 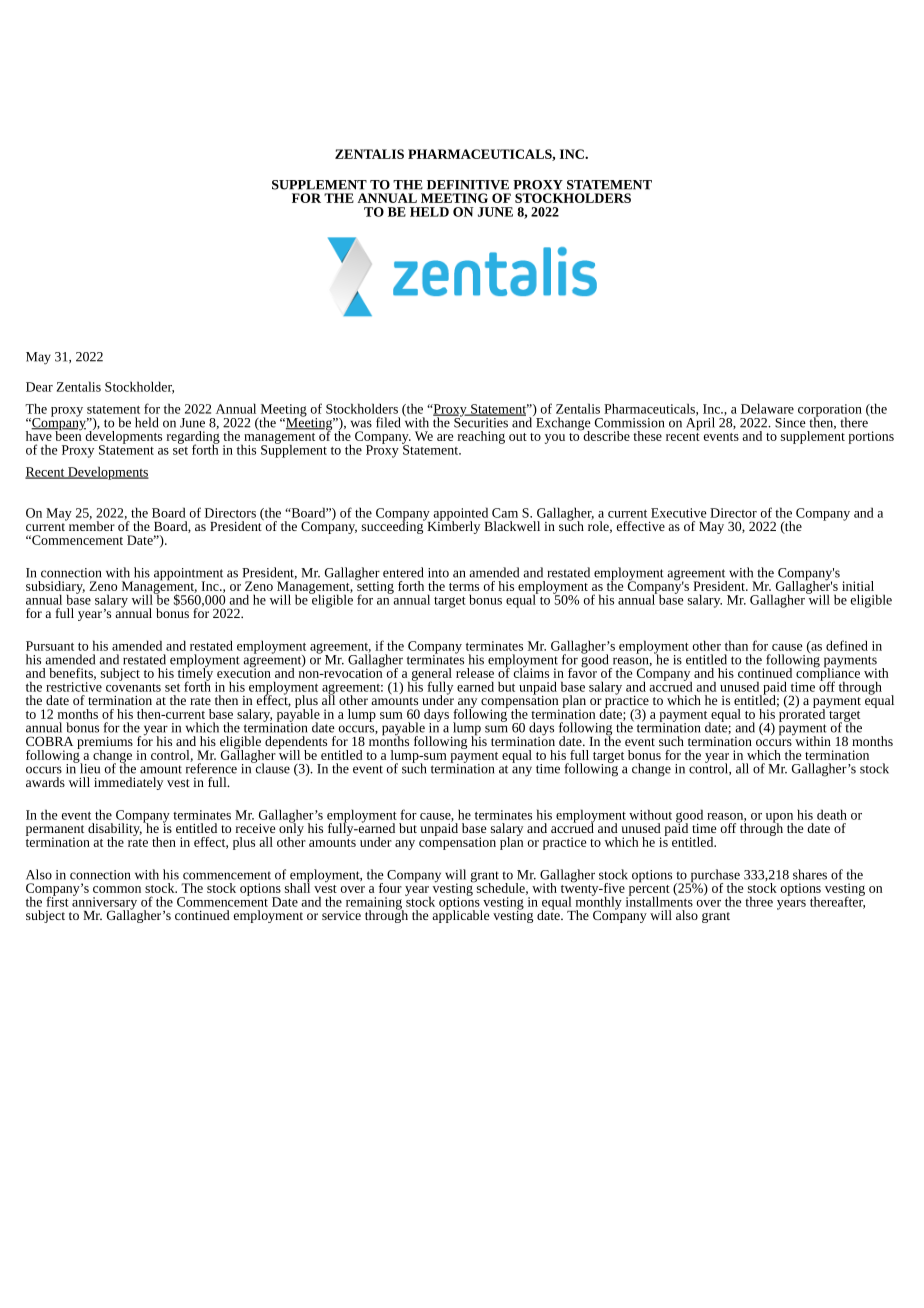 What do you see at coordinates (117, 889) in the screenshot?
I see `common` at bounding box center [117, 889].
